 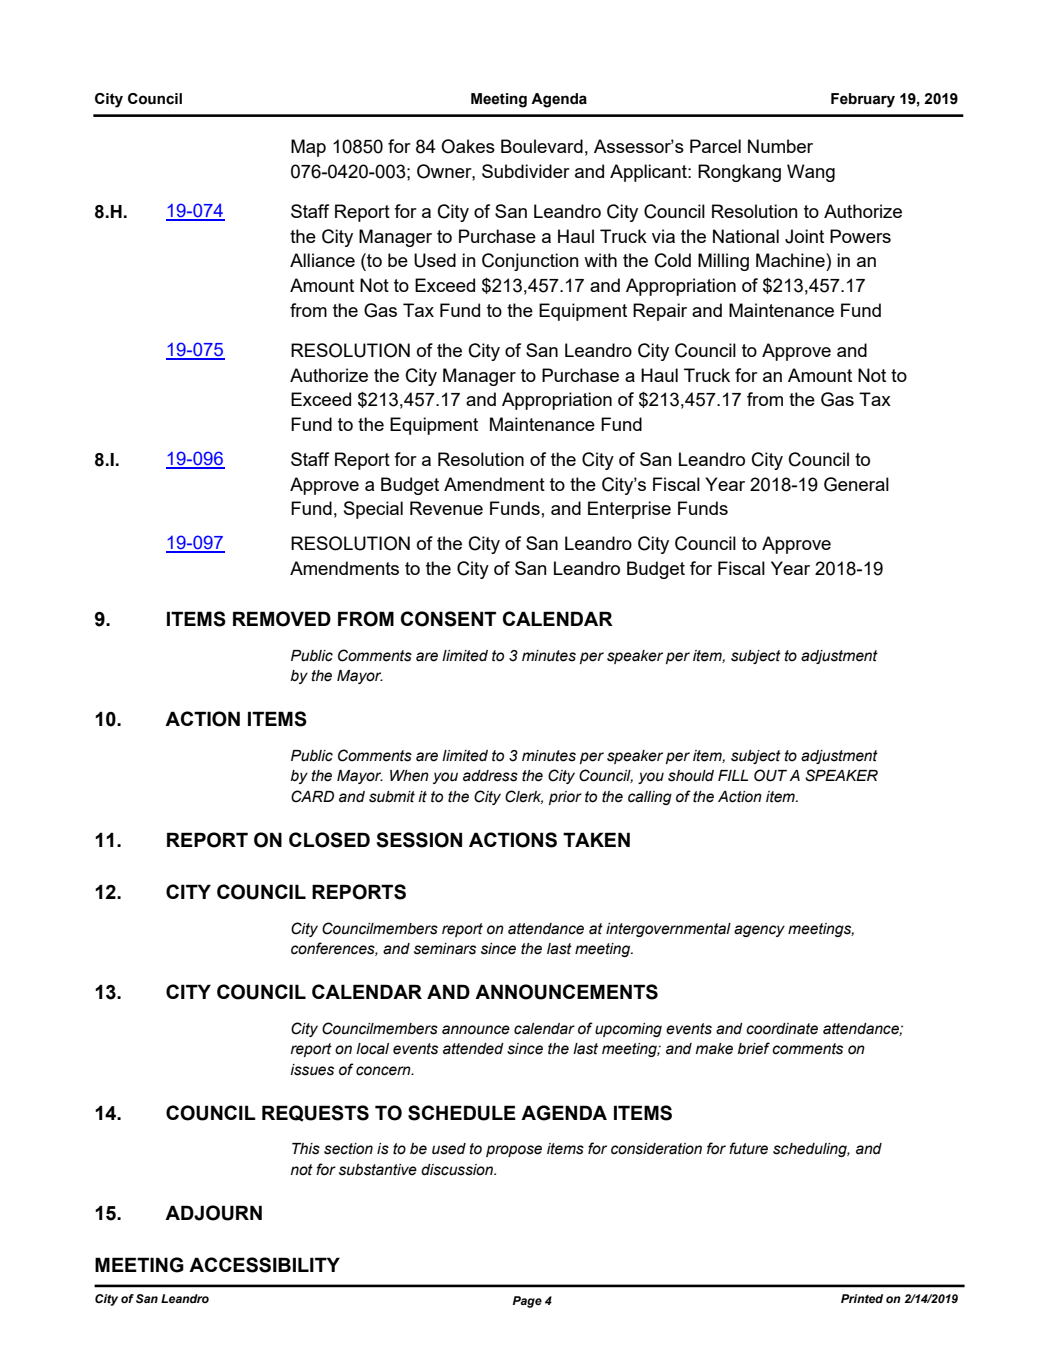 I want to click on Map, so click(x=308, y=148).
